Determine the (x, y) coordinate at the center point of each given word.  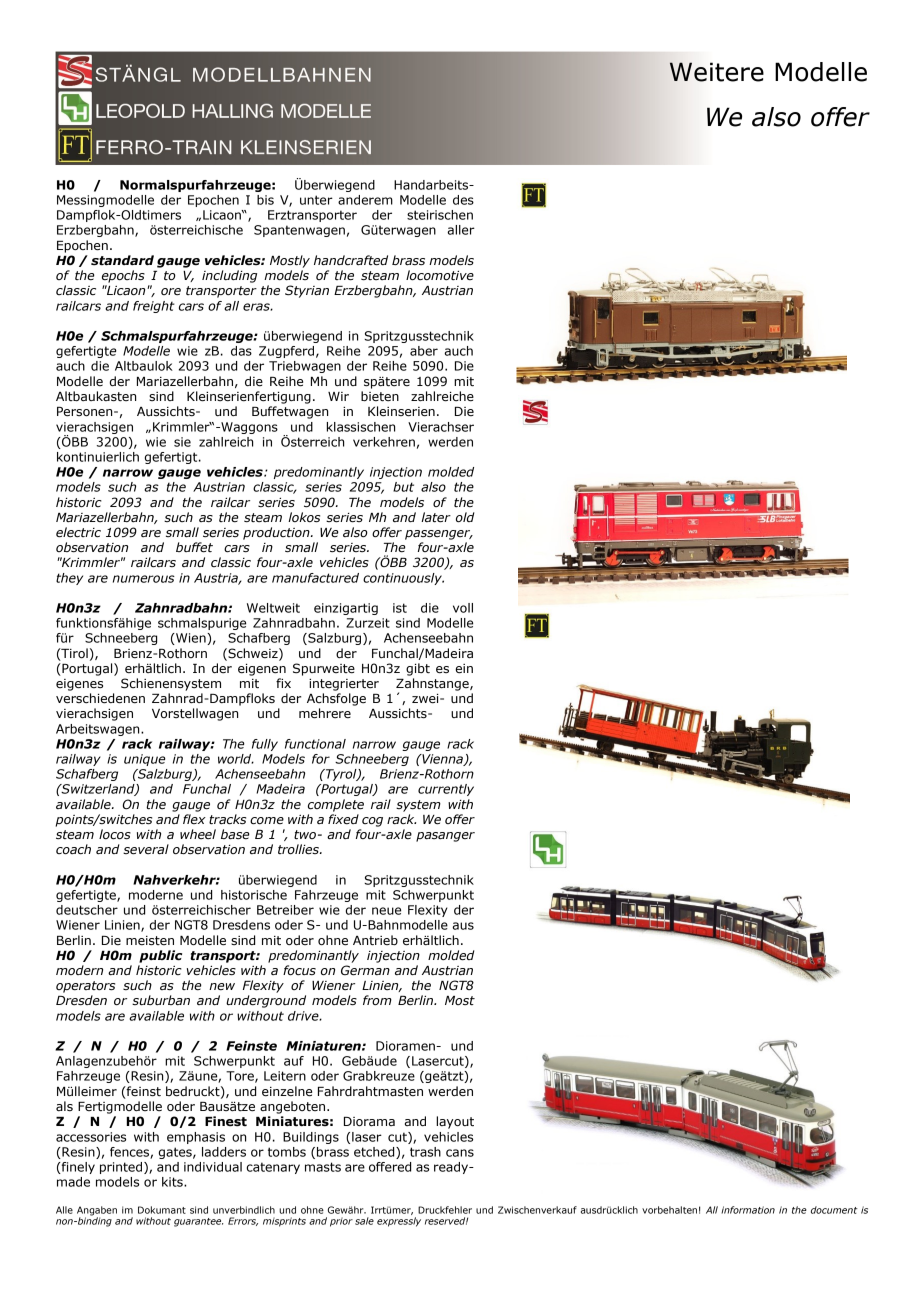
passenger (439, 535)
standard (122, 260)
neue (386, 911)
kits (173, 1182)
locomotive (440, 275)
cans (460, 1153)
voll (463, 608)
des (463, 200)
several (146, 849)
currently (446, 790)
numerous (144, 579)
